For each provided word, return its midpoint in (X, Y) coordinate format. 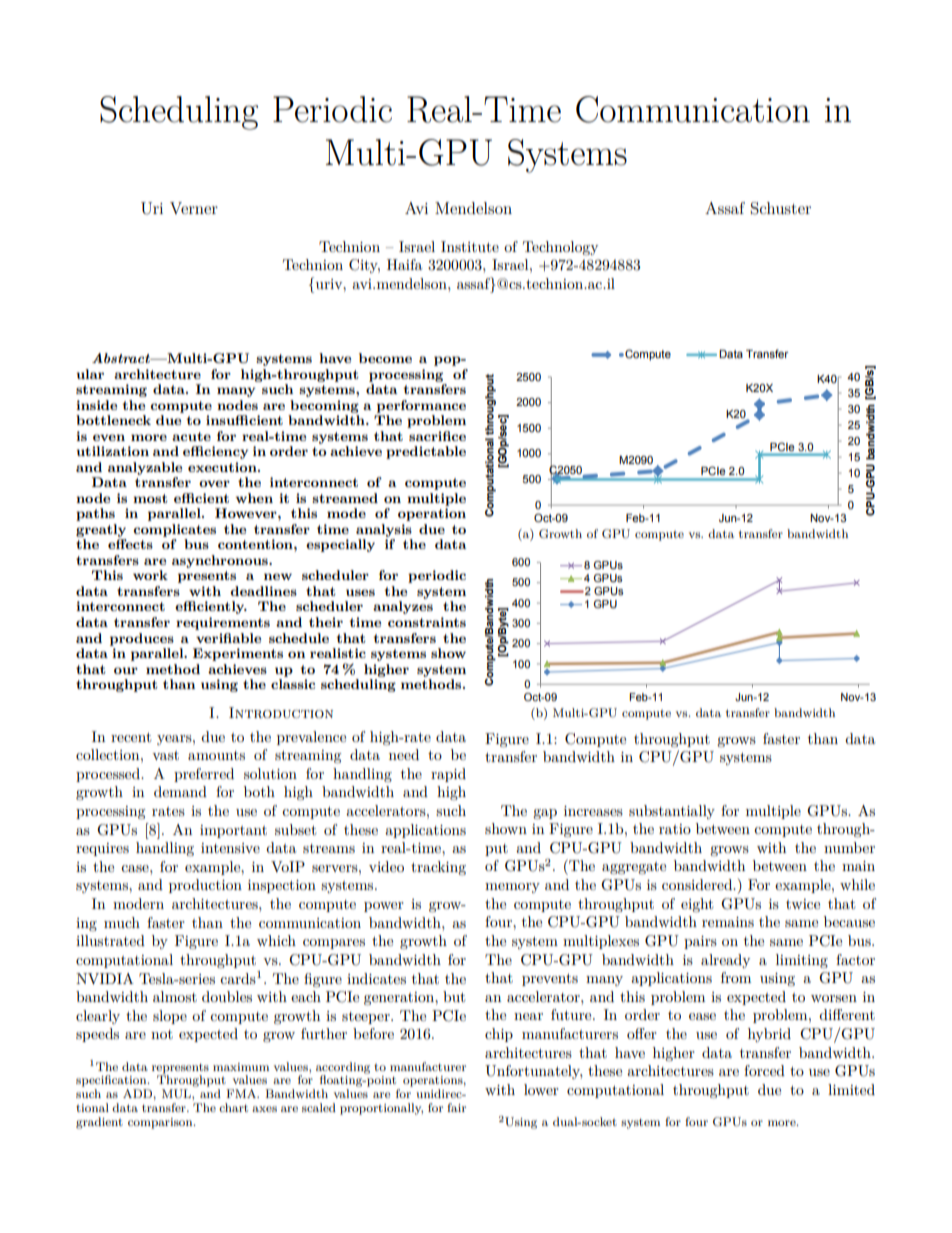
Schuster (780, 208)
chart (233, 1107)
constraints (427, 622)
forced (764, 1070)
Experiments (238, 654)
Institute (470, 246)
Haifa (405, 264)
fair (456, 1107)
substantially (672, 812)
